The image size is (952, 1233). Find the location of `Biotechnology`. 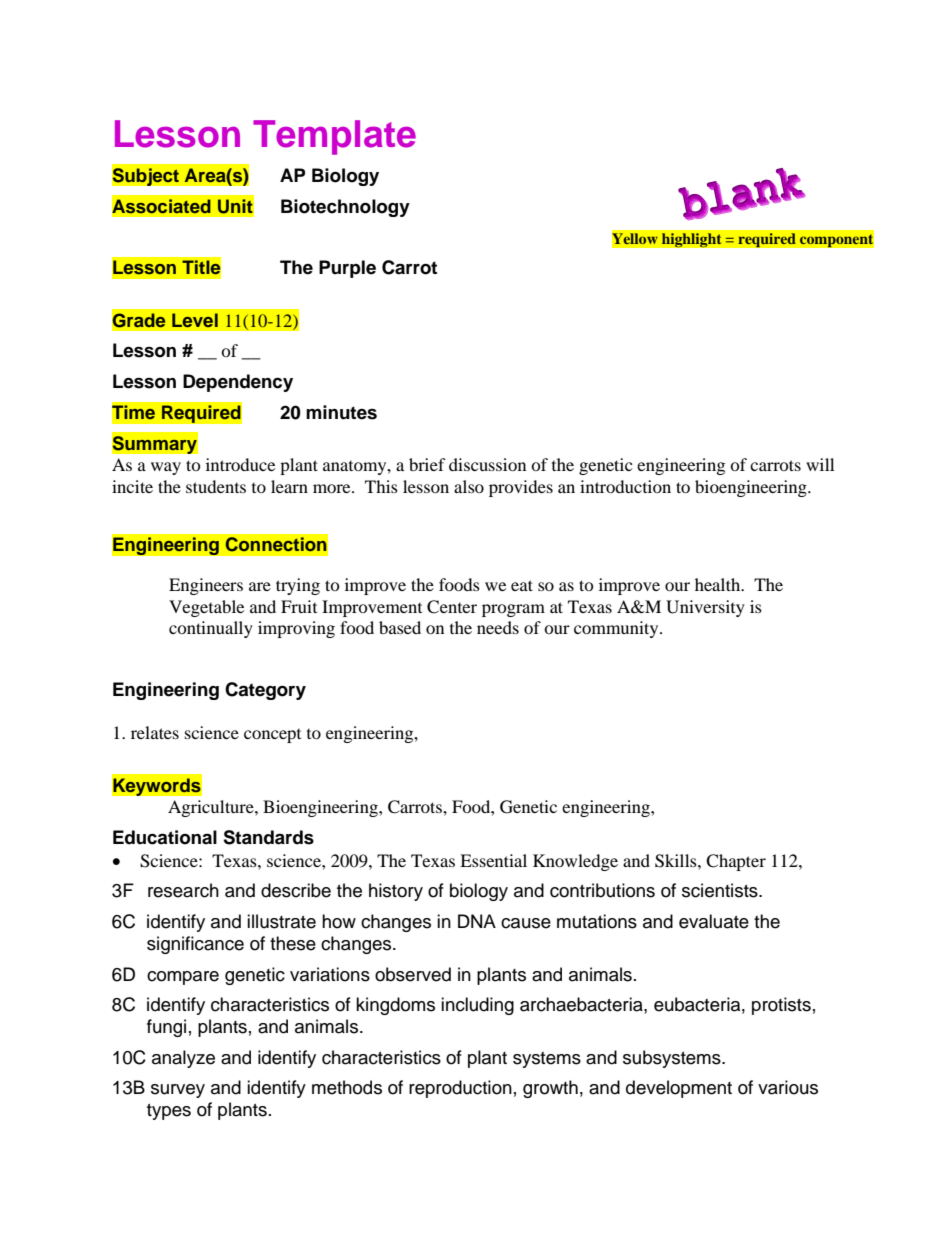

Biotechnology is located at coordinates (345, 208).
